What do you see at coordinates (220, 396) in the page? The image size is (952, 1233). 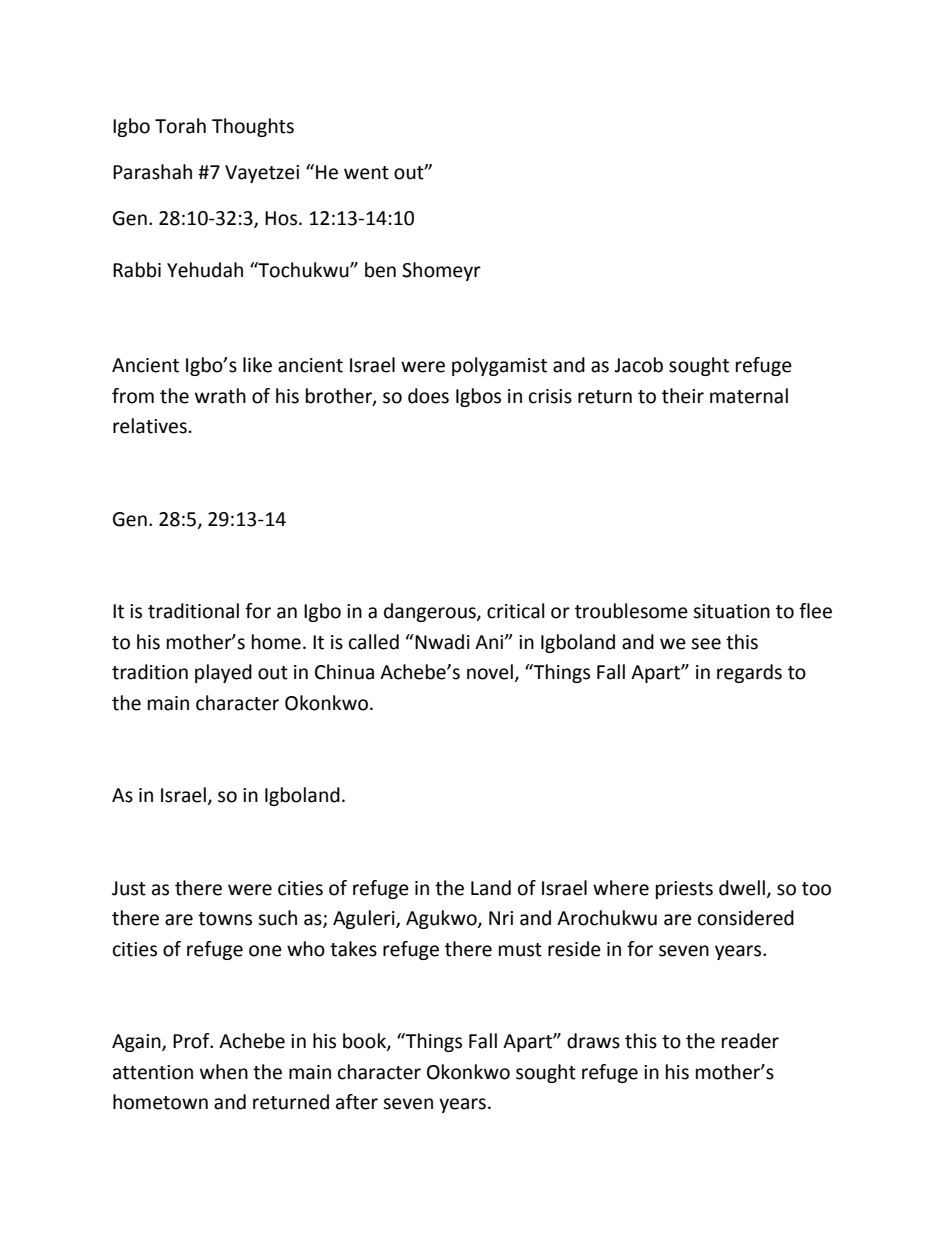 I see `wrath` at bounding box center [220, 396].
